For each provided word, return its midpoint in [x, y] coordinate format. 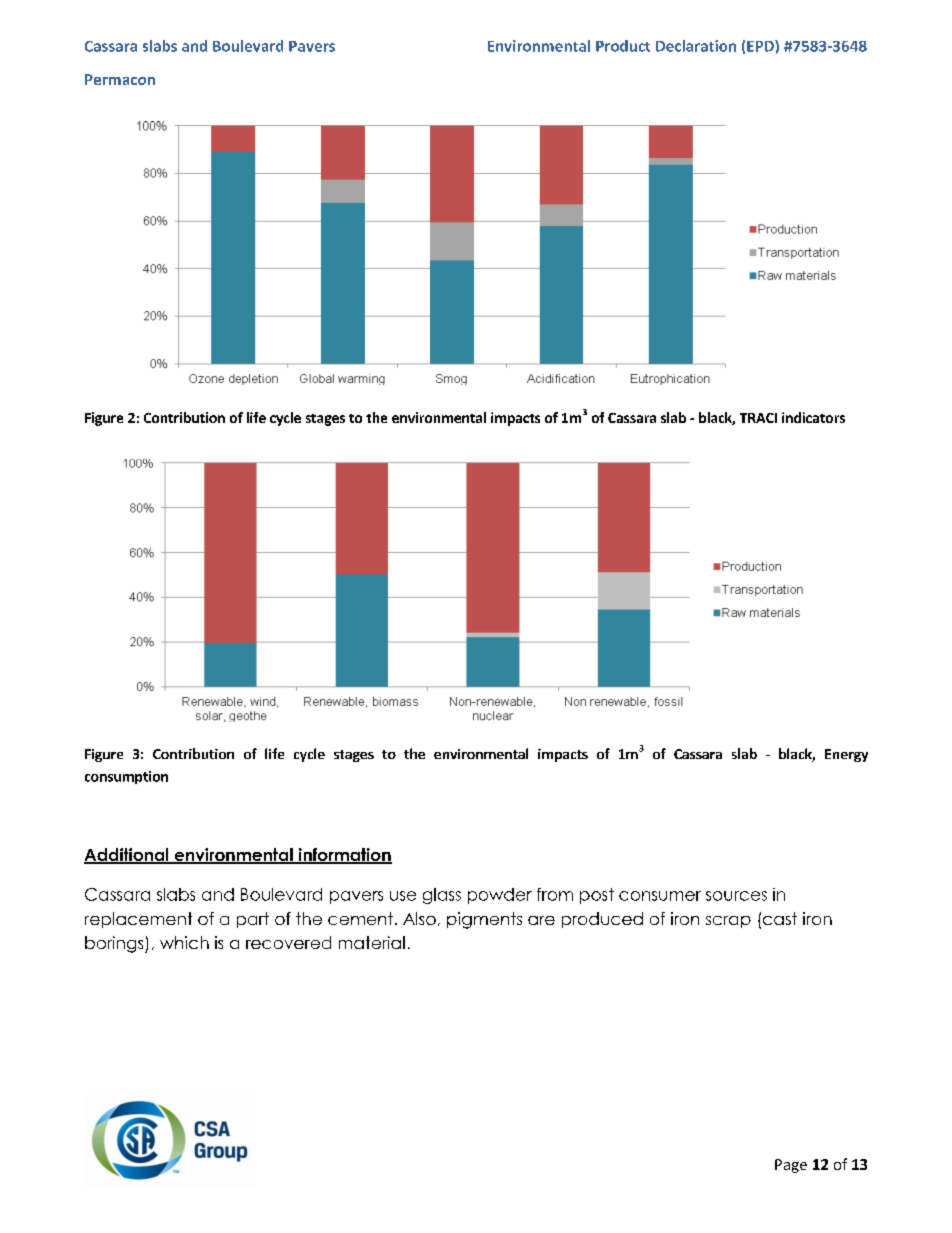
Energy [846, 755]
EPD [761, 46]
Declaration [696, 46]
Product [623, 46]
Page [791, 1166]
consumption [126, 777]
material [372, 942]
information [344, 856]
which [184, 942]
